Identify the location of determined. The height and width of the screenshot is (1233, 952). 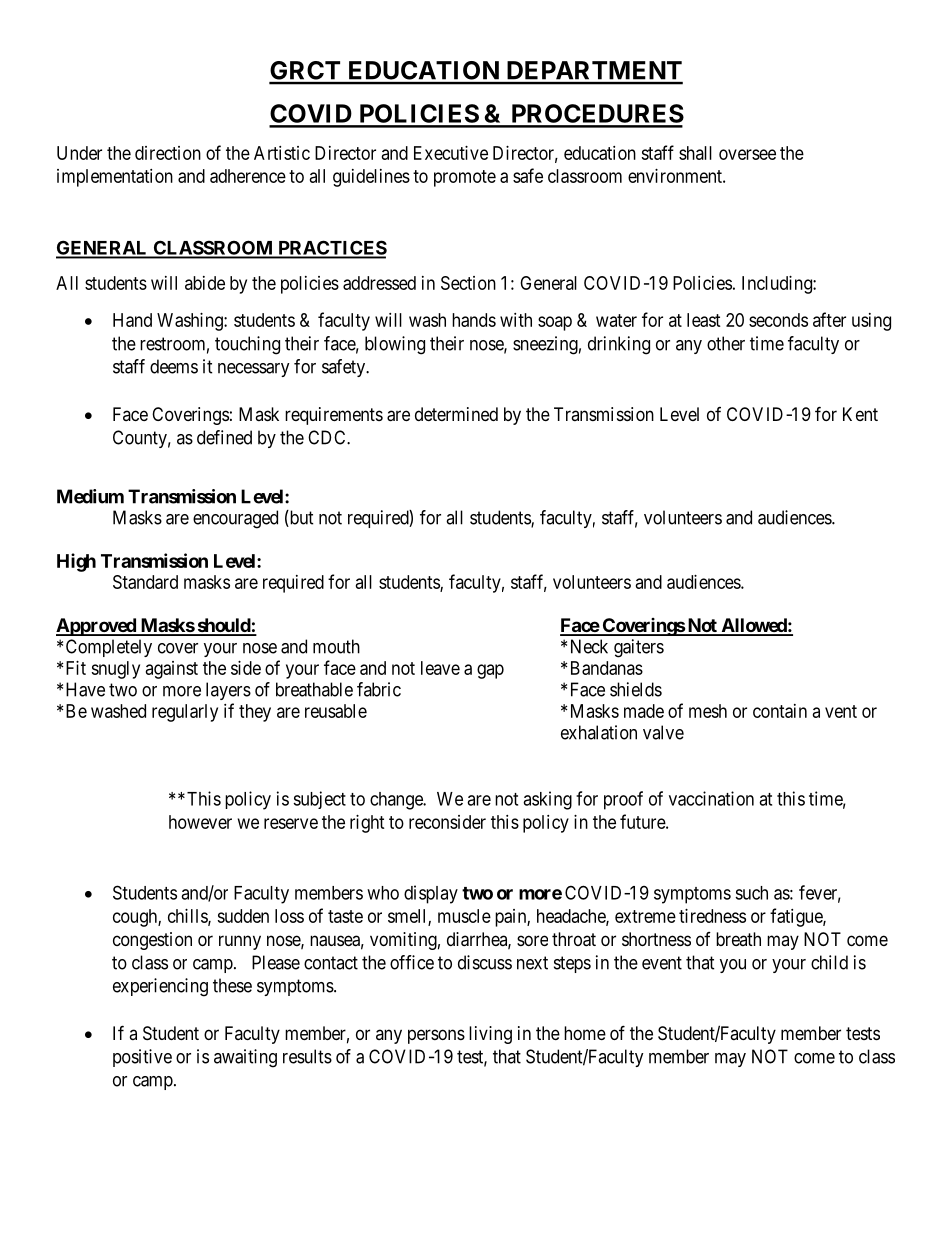
(456, 414).
